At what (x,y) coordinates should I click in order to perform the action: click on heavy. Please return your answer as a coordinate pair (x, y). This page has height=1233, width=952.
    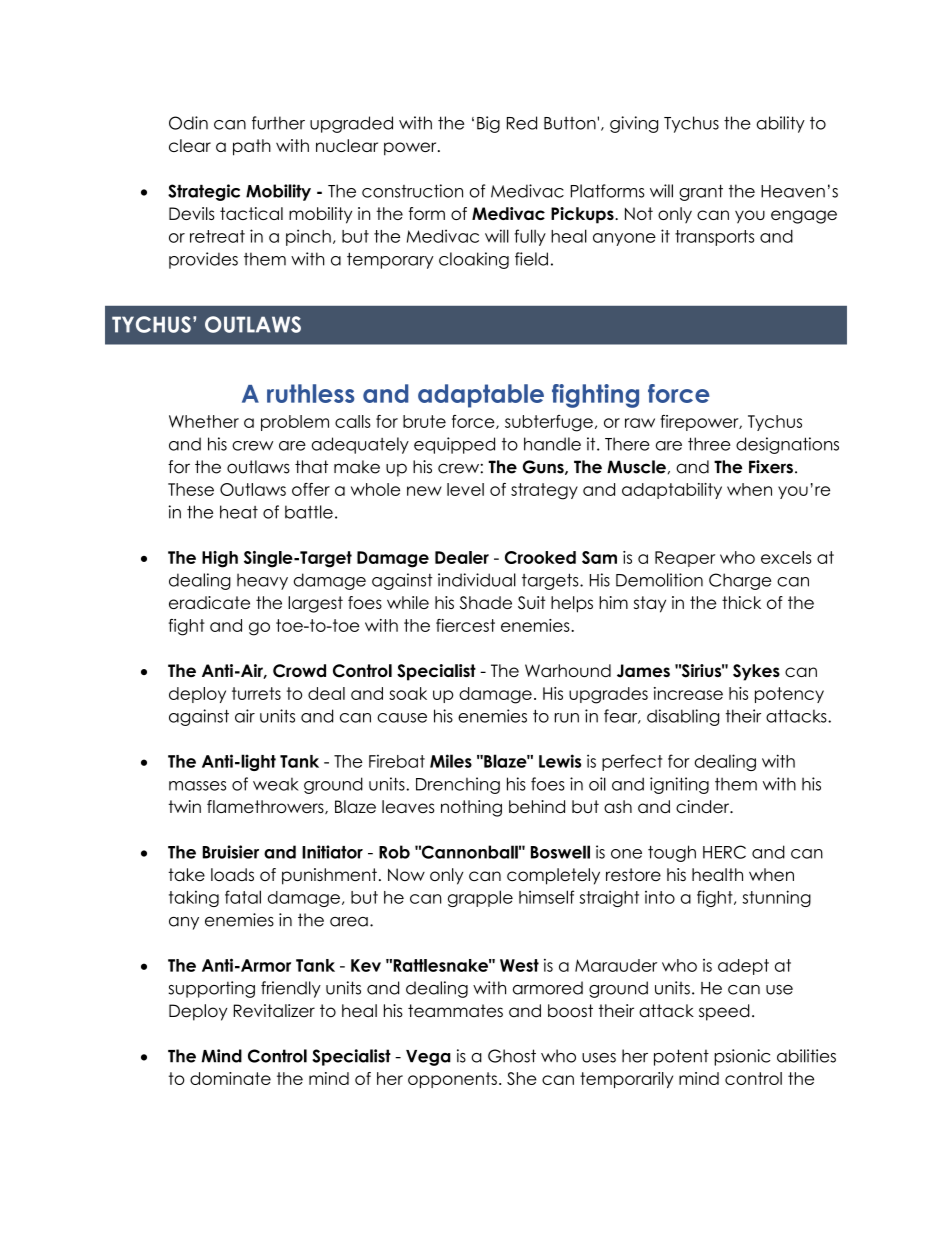
    Looking at the image, I should click on (262, 581).
